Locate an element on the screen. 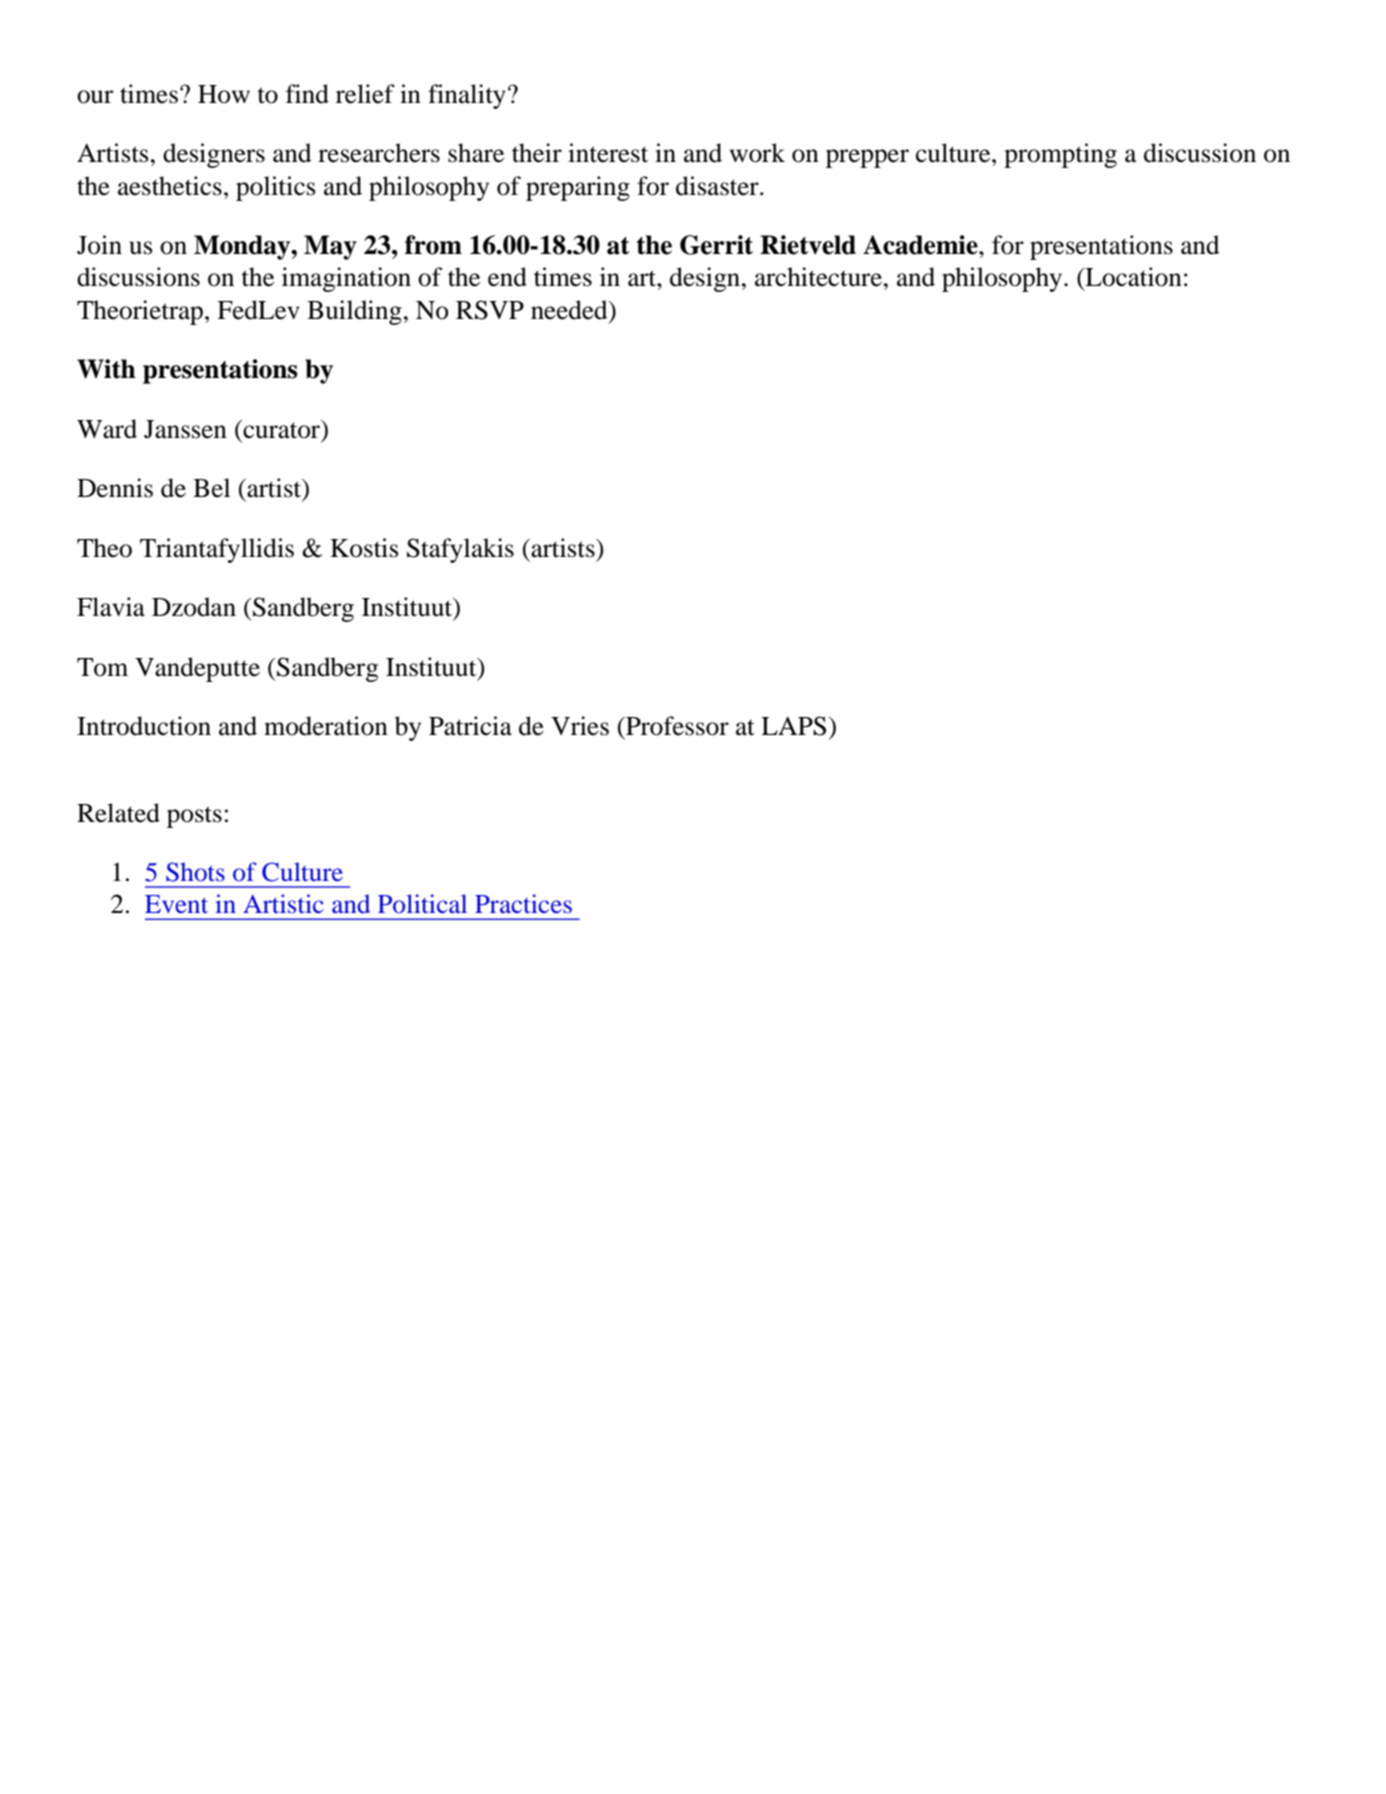 Image resolution: width=1386 pixels, height=1794 pixels. Location is located at coordinates (1132, 277).
